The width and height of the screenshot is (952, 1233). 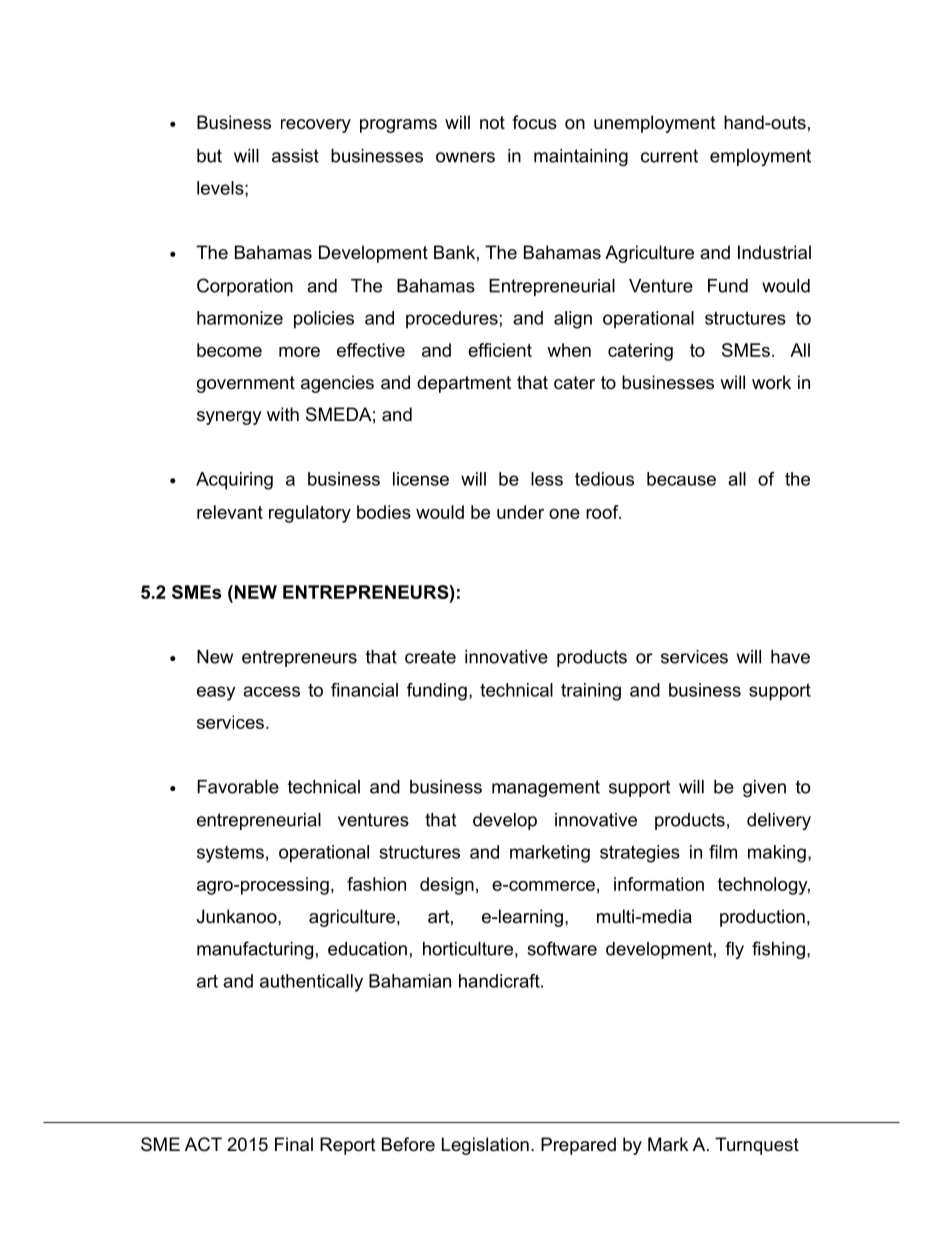 I want to click on owners, so click(x=465, y=157).
